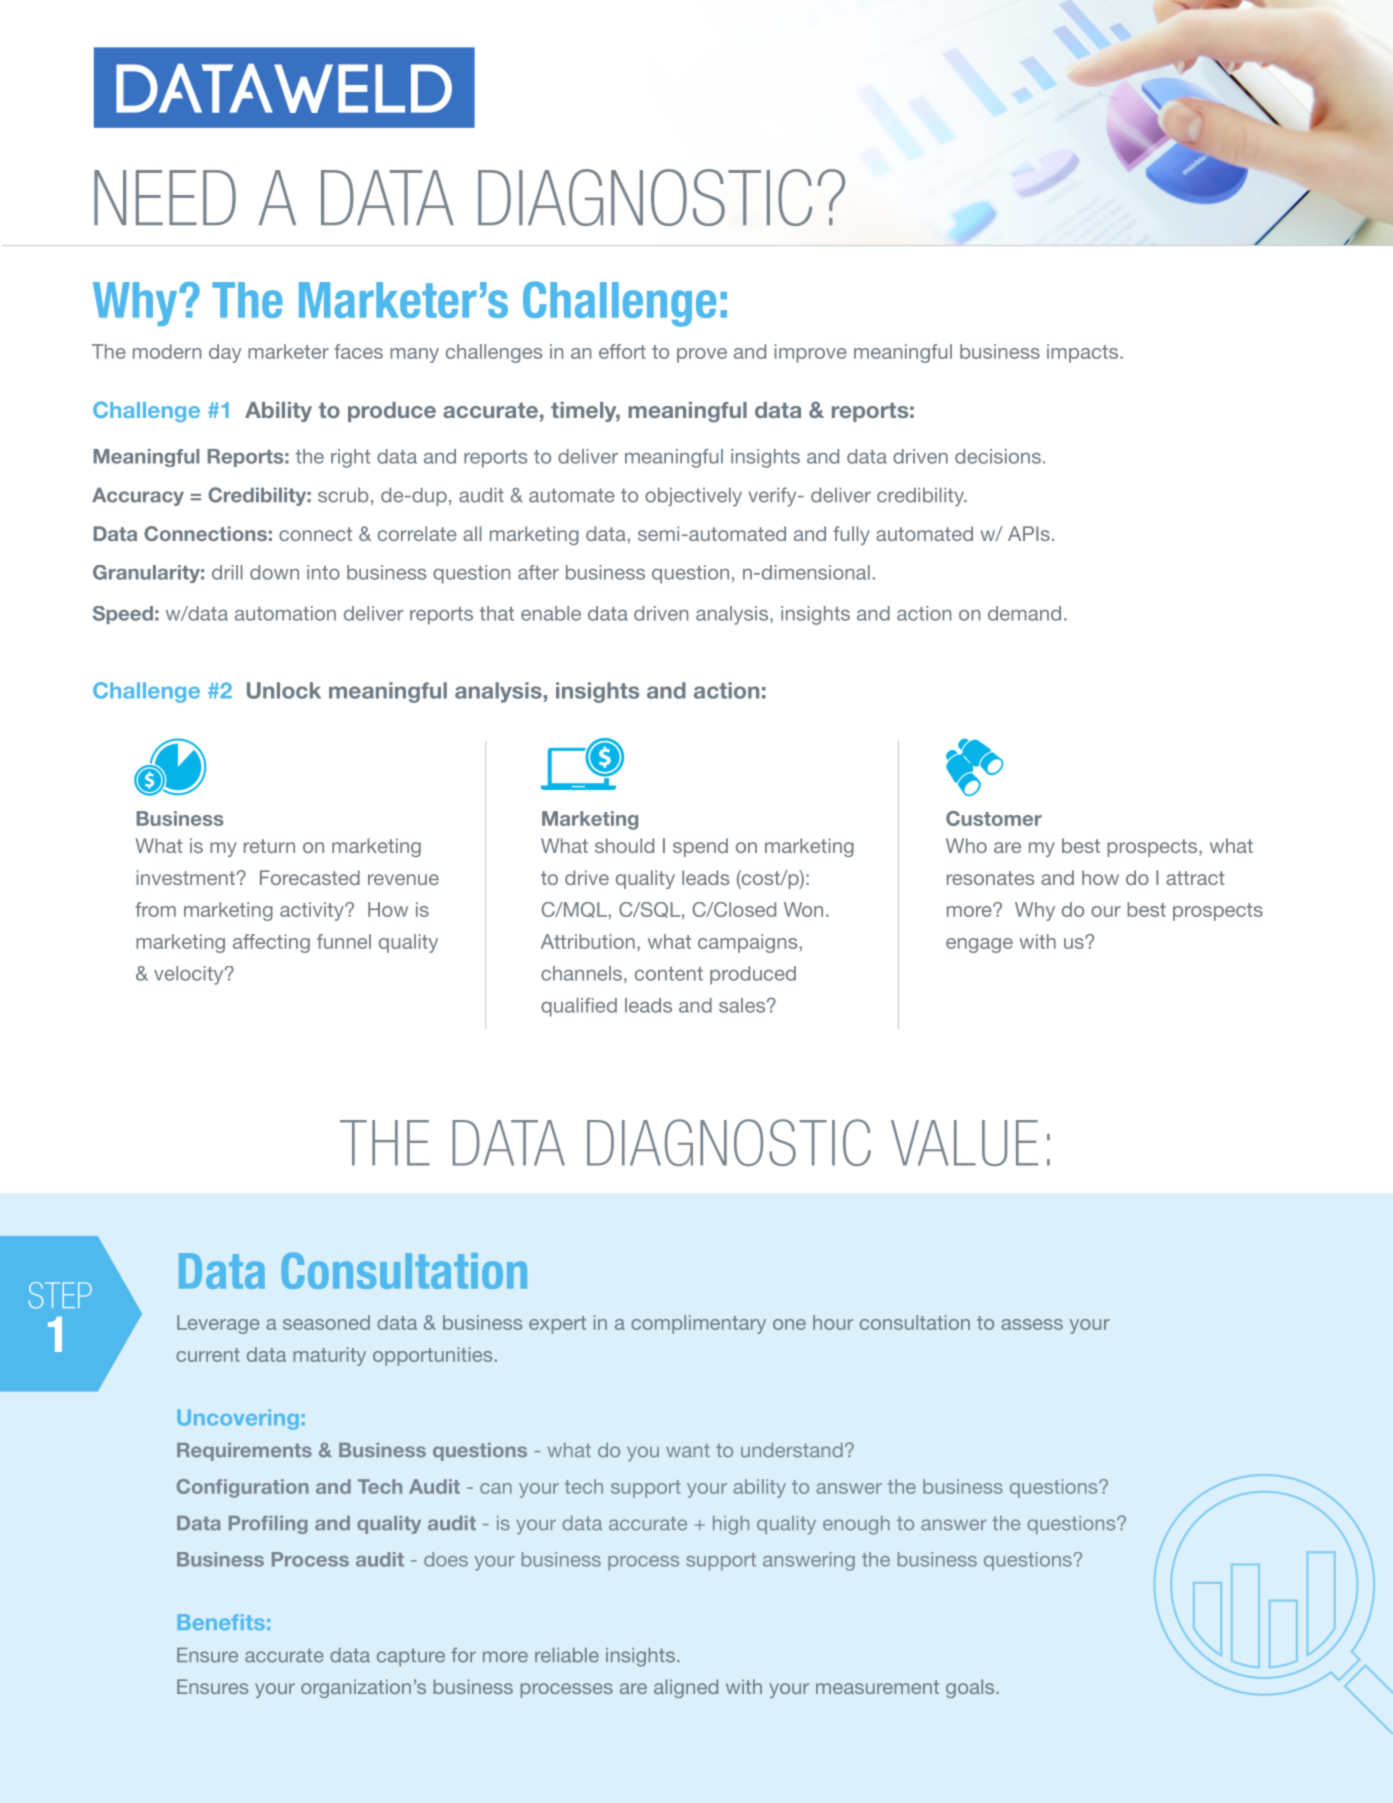 Image resolution: width=1393 pixels, height=1803 pixels. I want to click on Attribution, so click(588, 941).
